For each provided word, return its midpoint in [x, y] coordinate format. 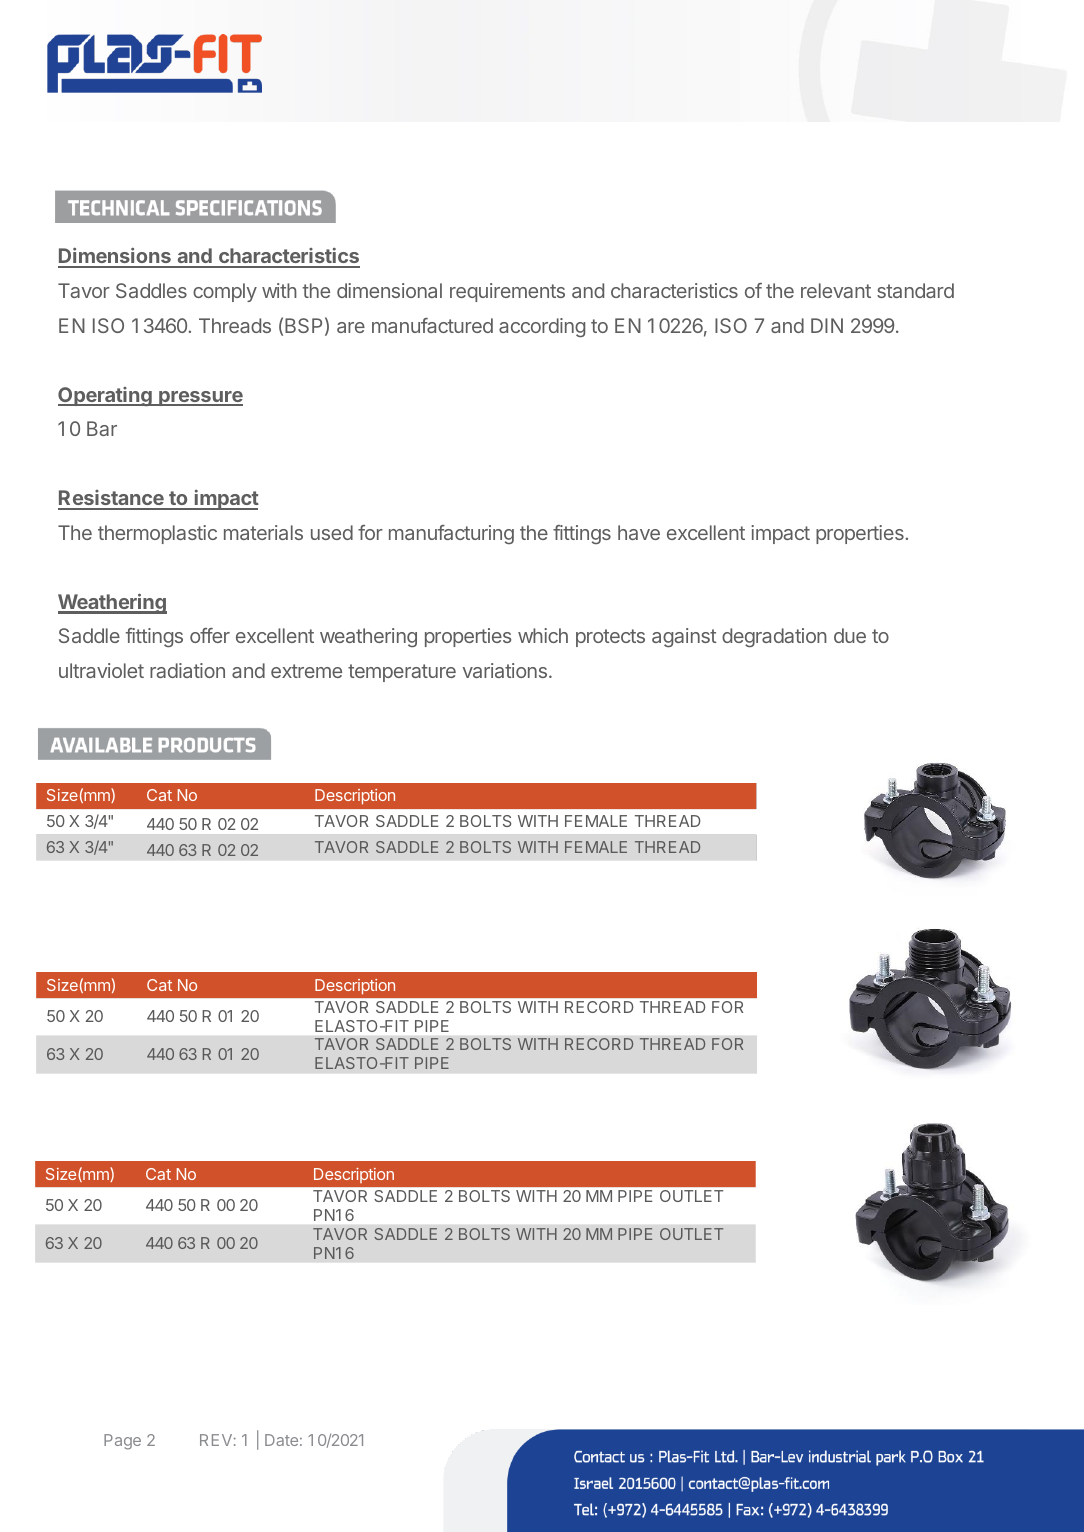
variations [505, 670]
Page [122, 1442]
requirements [507, 292]
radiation [187, 670]
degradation [774, 637]
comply [225, 292]
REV [216, 1440]
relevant [836, 290]
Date [281, 1440]
